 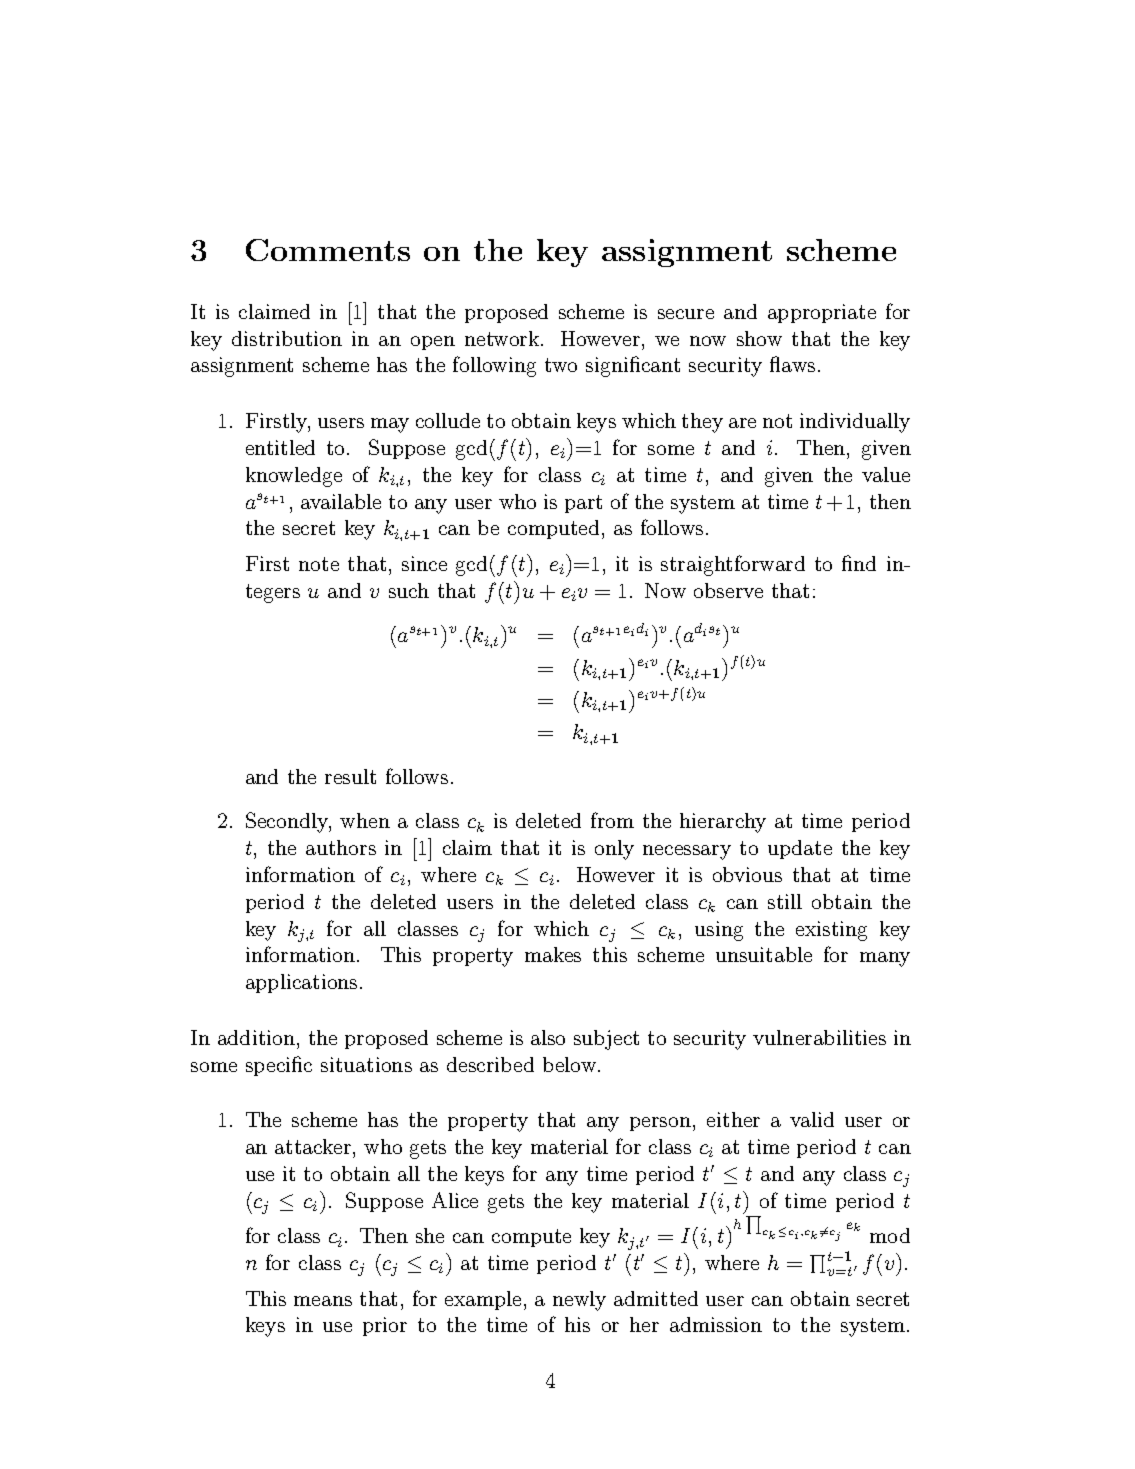 What do you see at coordinates (503, 338) in the document?
I see `network` at bounding box center [503, 338].
